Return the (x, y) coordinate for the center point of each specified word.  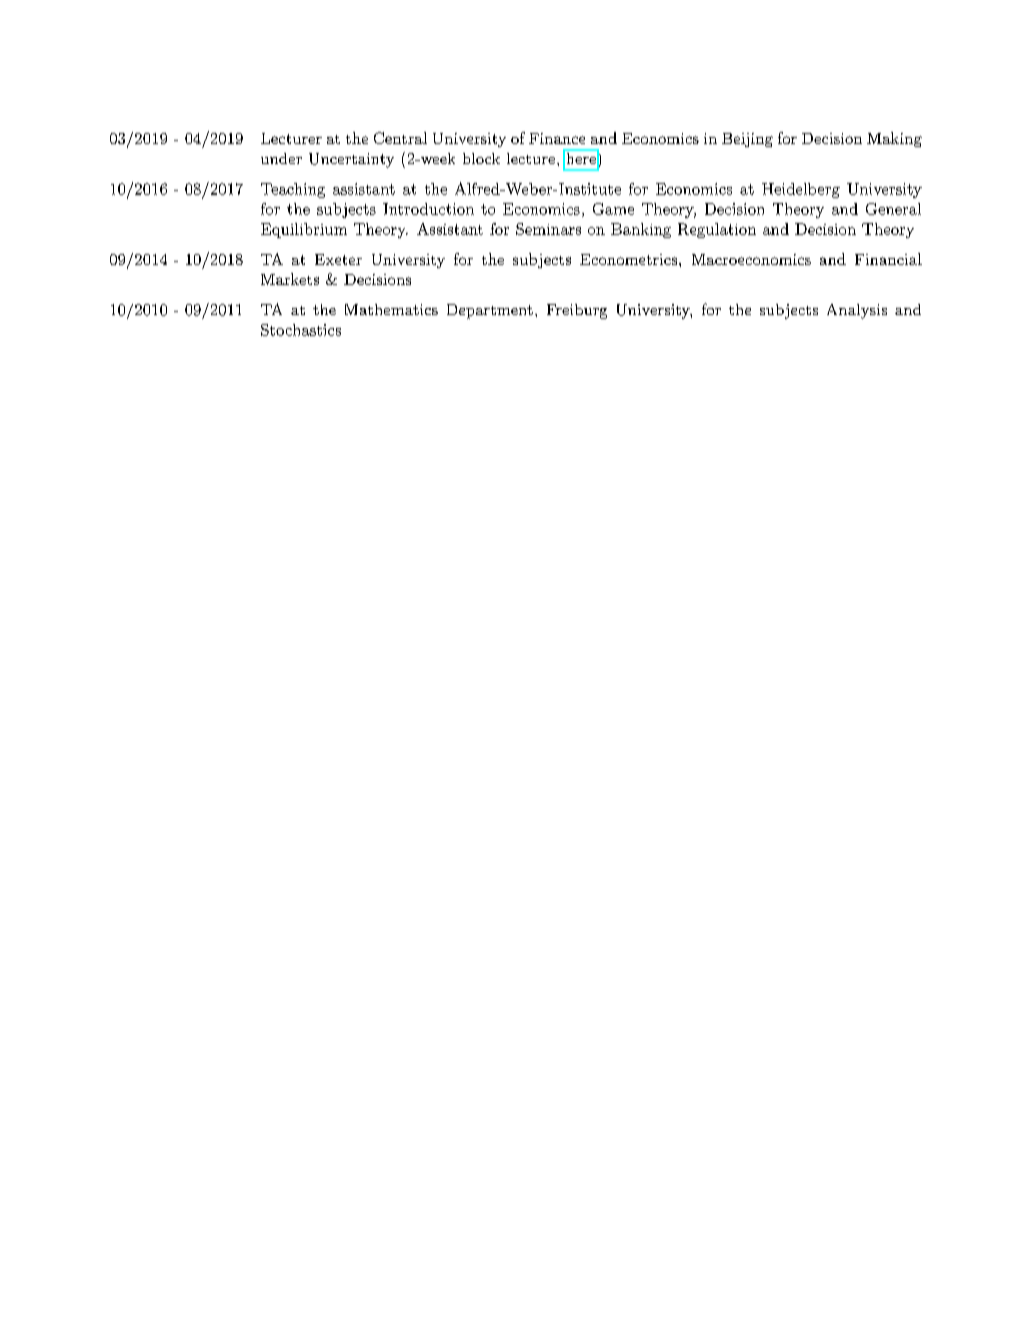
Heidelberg (801, 190)
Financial (888, 259)
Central (400, 138)
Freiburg (577, 311)
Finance (557, 138)
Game (613, 209)
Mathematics (391, 309)
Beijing (747, 140)
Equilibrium (304, 230)
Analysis (857, 311)
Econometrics (628, 259)
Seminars (548, 229)
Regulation (717, 230)
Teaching (293, 190)
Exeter (338, 259)
